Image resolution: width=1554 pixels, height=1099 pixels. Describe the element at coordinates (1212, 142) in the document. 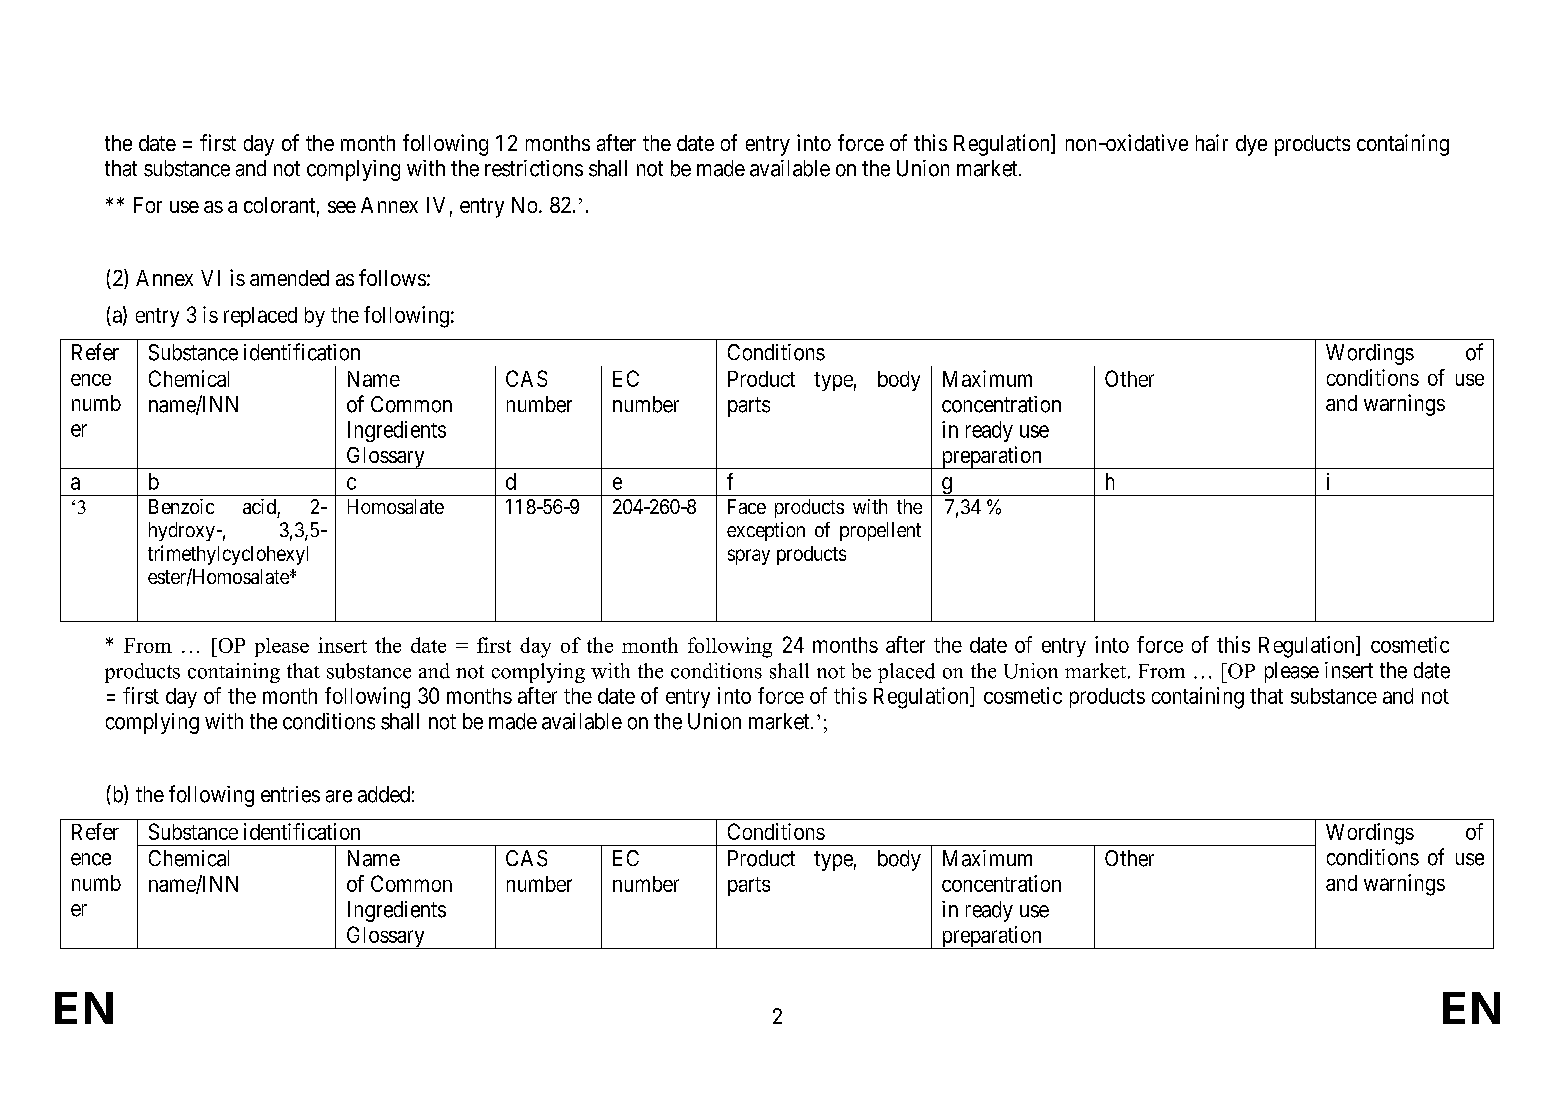

I see `hair` at that location.
